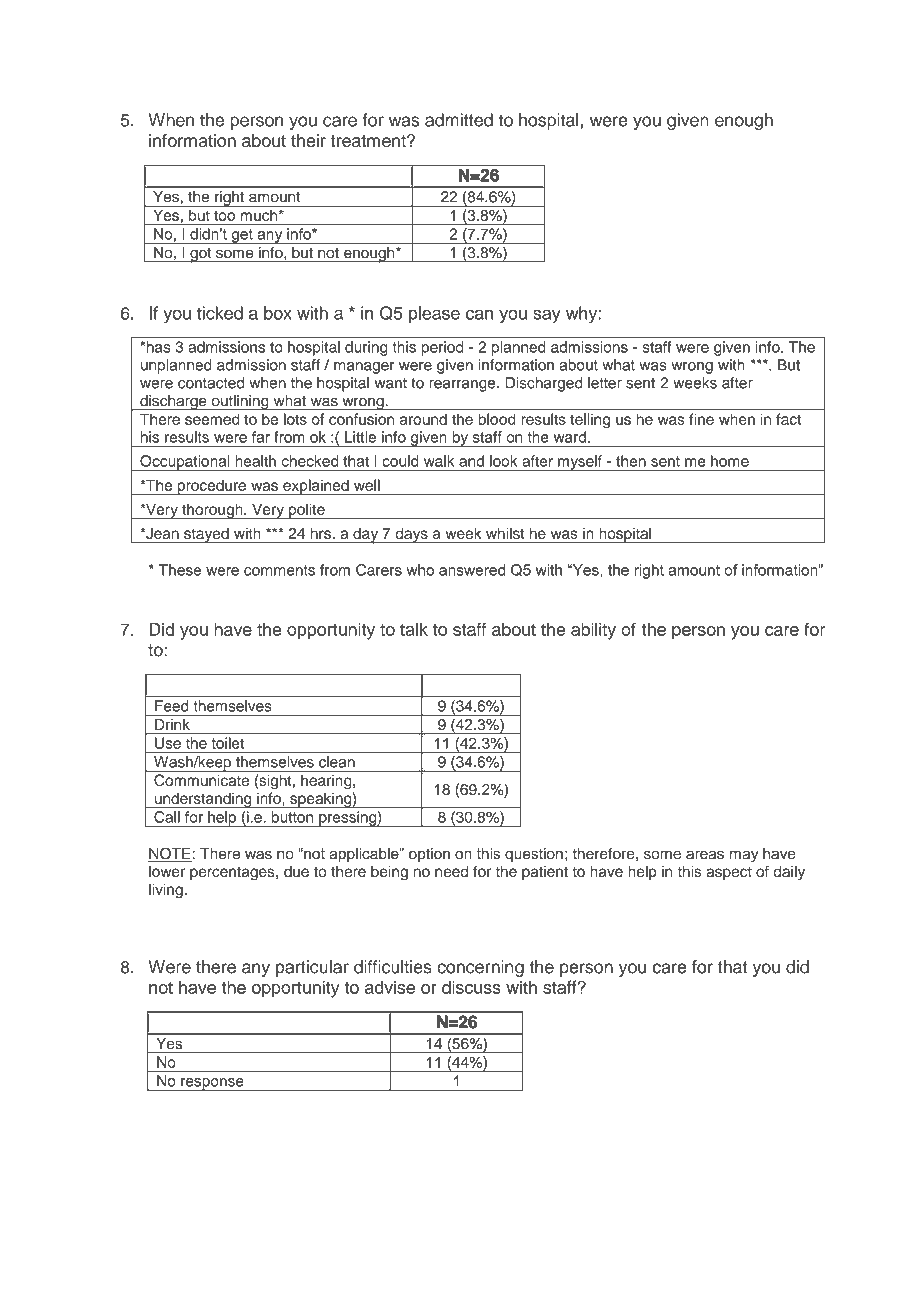  I want to click on response, so click(212, 1084).
